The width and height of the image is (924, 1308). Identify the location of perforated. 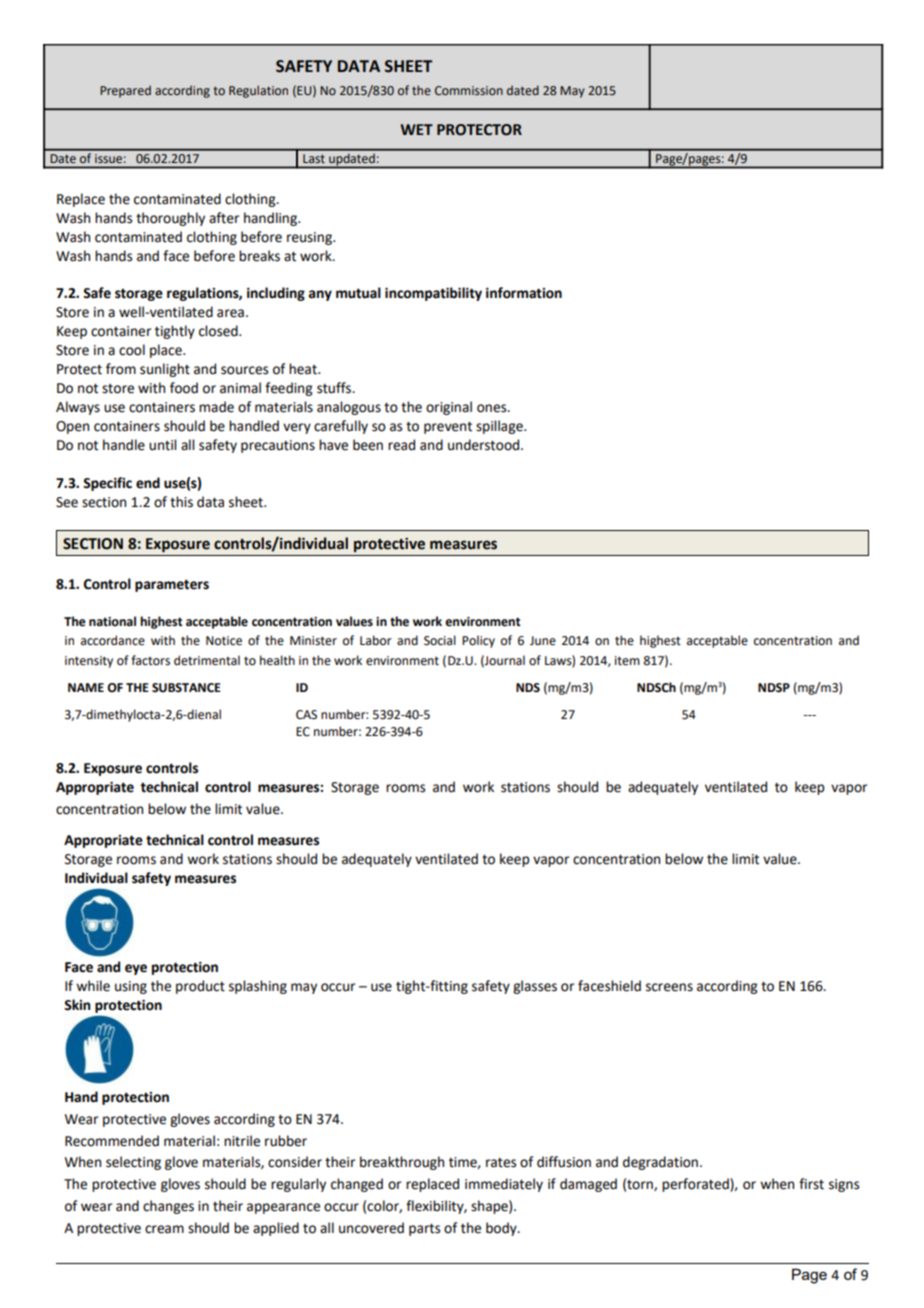
(696, 1185).
